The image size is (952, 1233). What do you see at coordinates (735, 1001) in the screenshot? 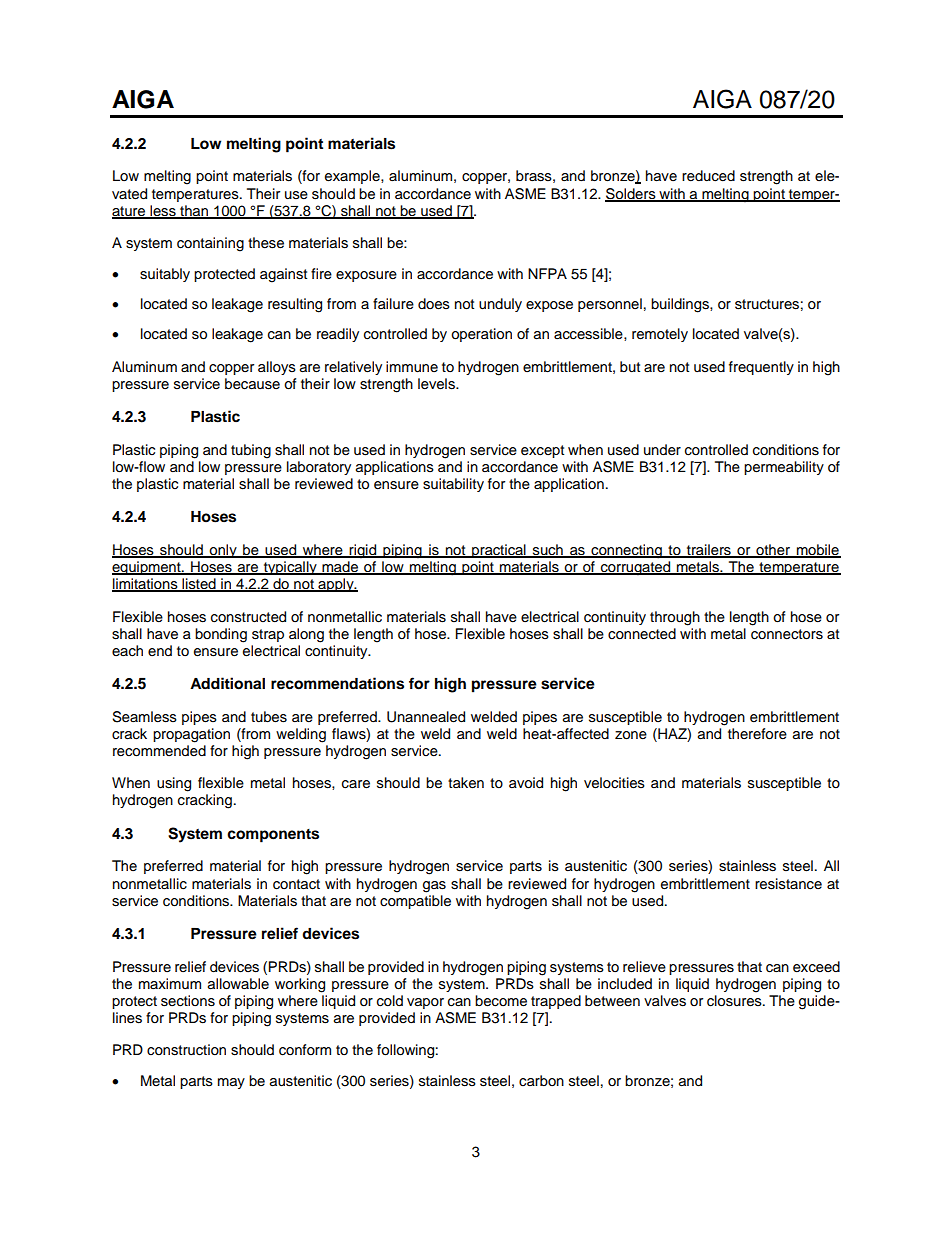
I see `closures` at bounding box center [735, 1001].
